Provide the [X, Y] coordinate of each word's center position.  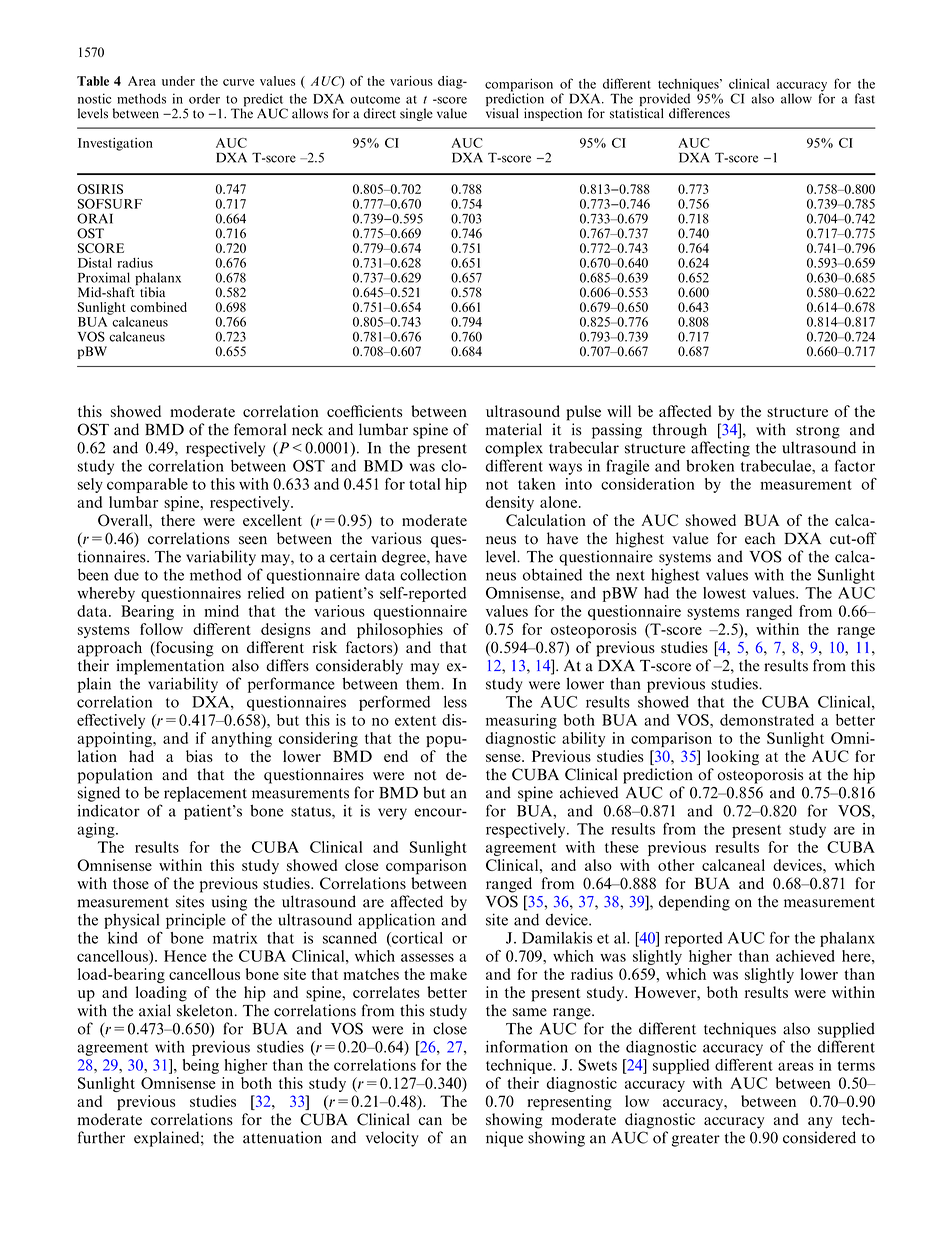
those [131, 883]
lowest [724, 593]
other [676, 865]
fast [865, 98]
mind [221, 611]
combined [158, 307]
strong [818, 432]
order [204, 99]
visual [502, 113]
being [201, 1066]
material [514, 429]
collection [433, 575]
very [392, 814]
